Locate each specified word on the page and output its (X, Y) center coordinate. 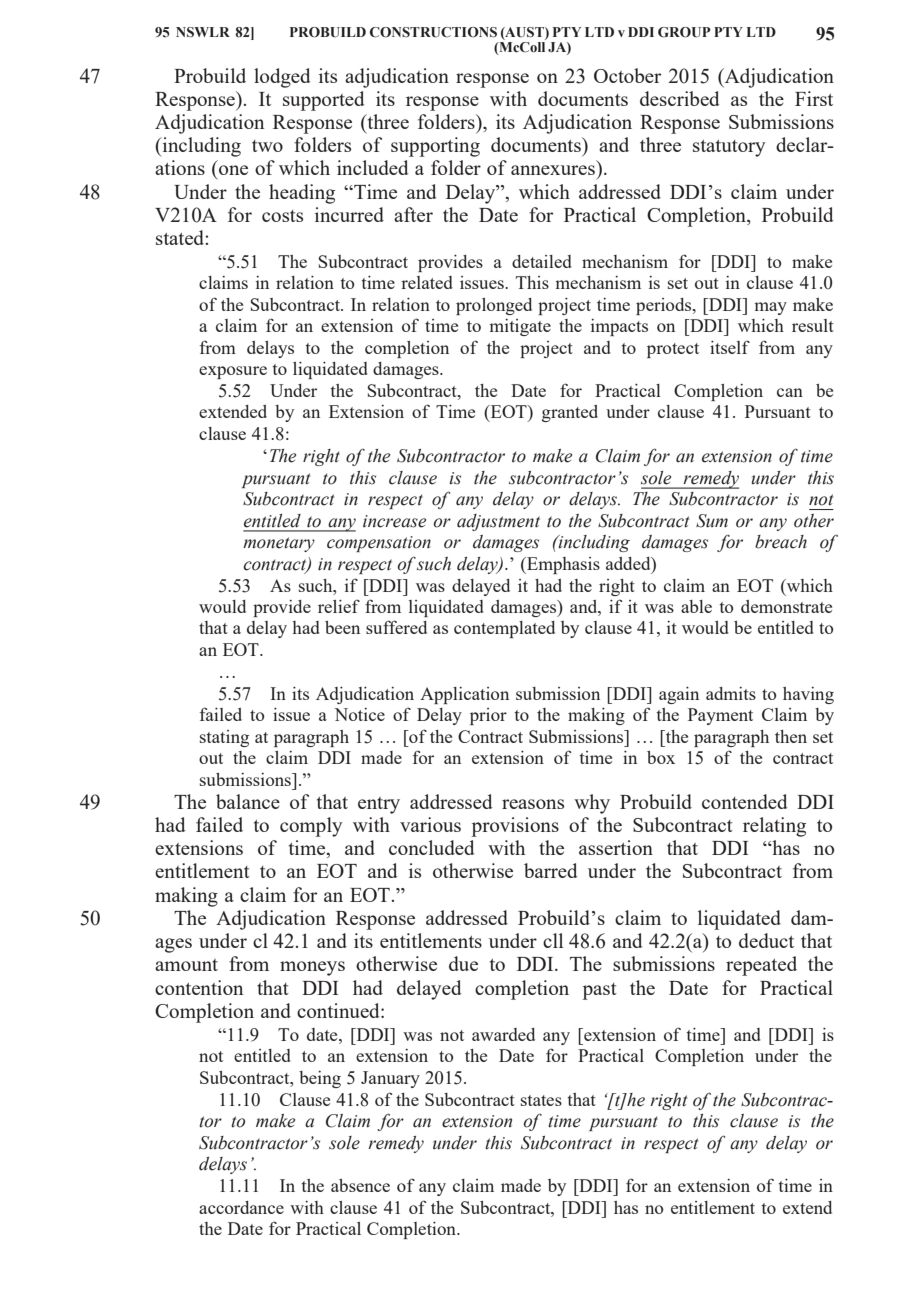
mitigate (520, 327)
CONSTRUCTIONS (433, 32)
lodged (282, 78)
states (541, 1100)
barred (551, 870)
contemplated (504, 629)
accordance (241, 1207)
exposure (233, 372)
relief (339, 606)
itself (730, 347)
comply (311, 827)
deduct (766, 940)
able (696, 606)
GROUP (684, 32)
